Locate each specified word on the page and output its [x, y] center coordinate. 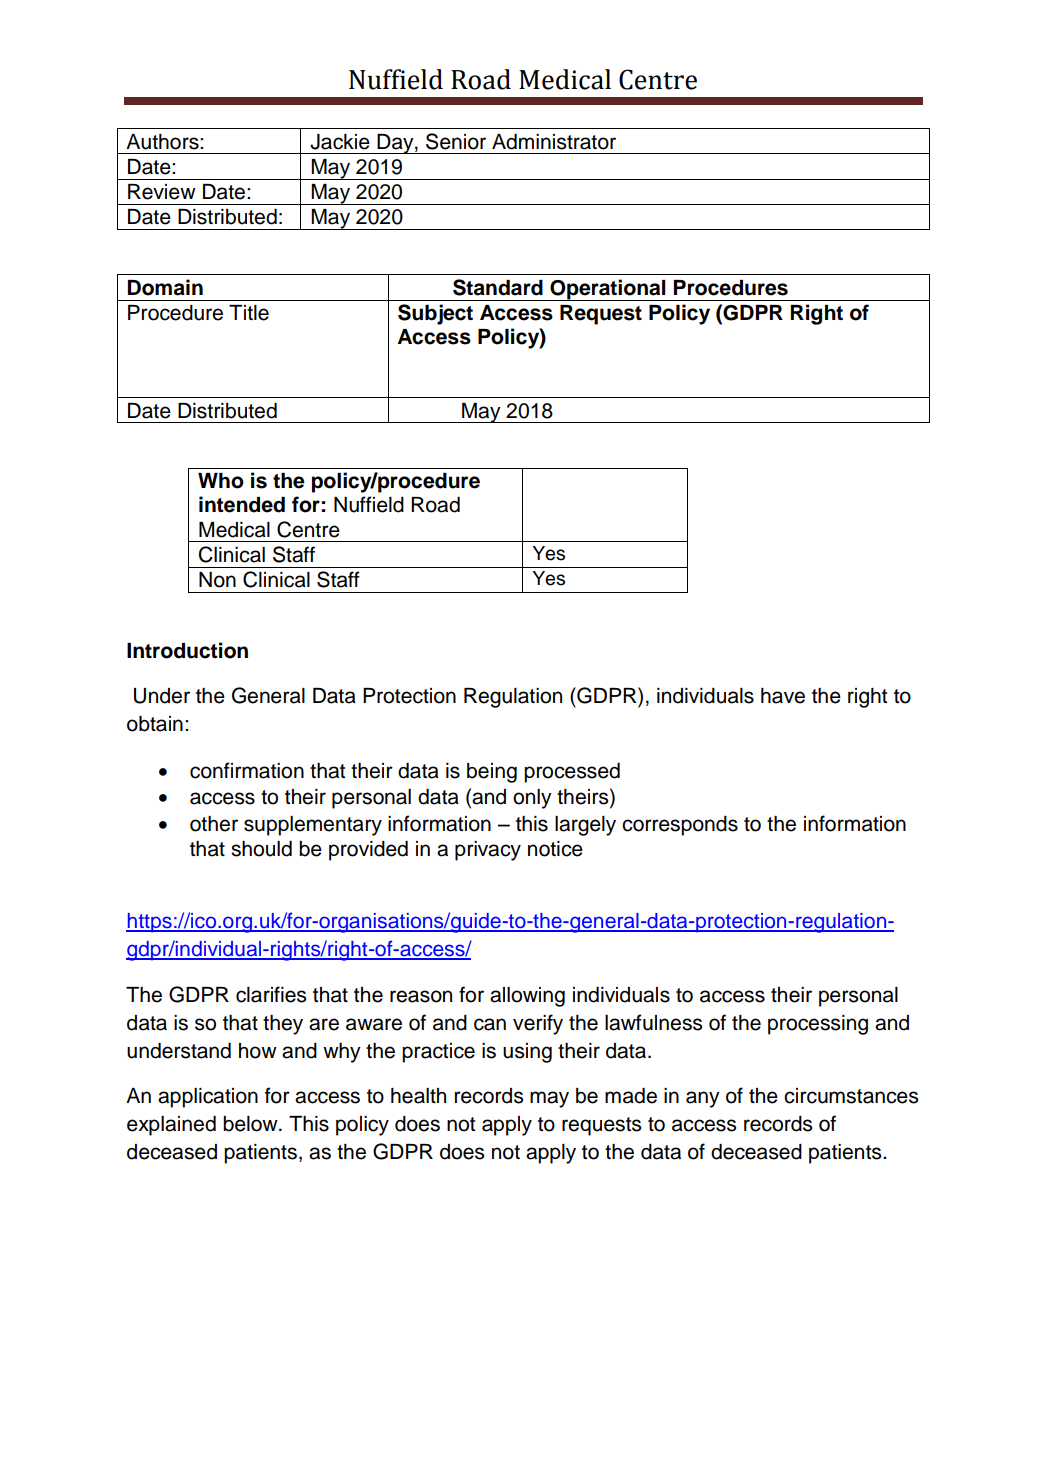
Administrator [554, 142]
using [527, 1053]
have [783, 696]
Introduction [187, 650]
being [492, 773]
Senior [456, 141]
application [208, 1098]
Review [162, 192]
